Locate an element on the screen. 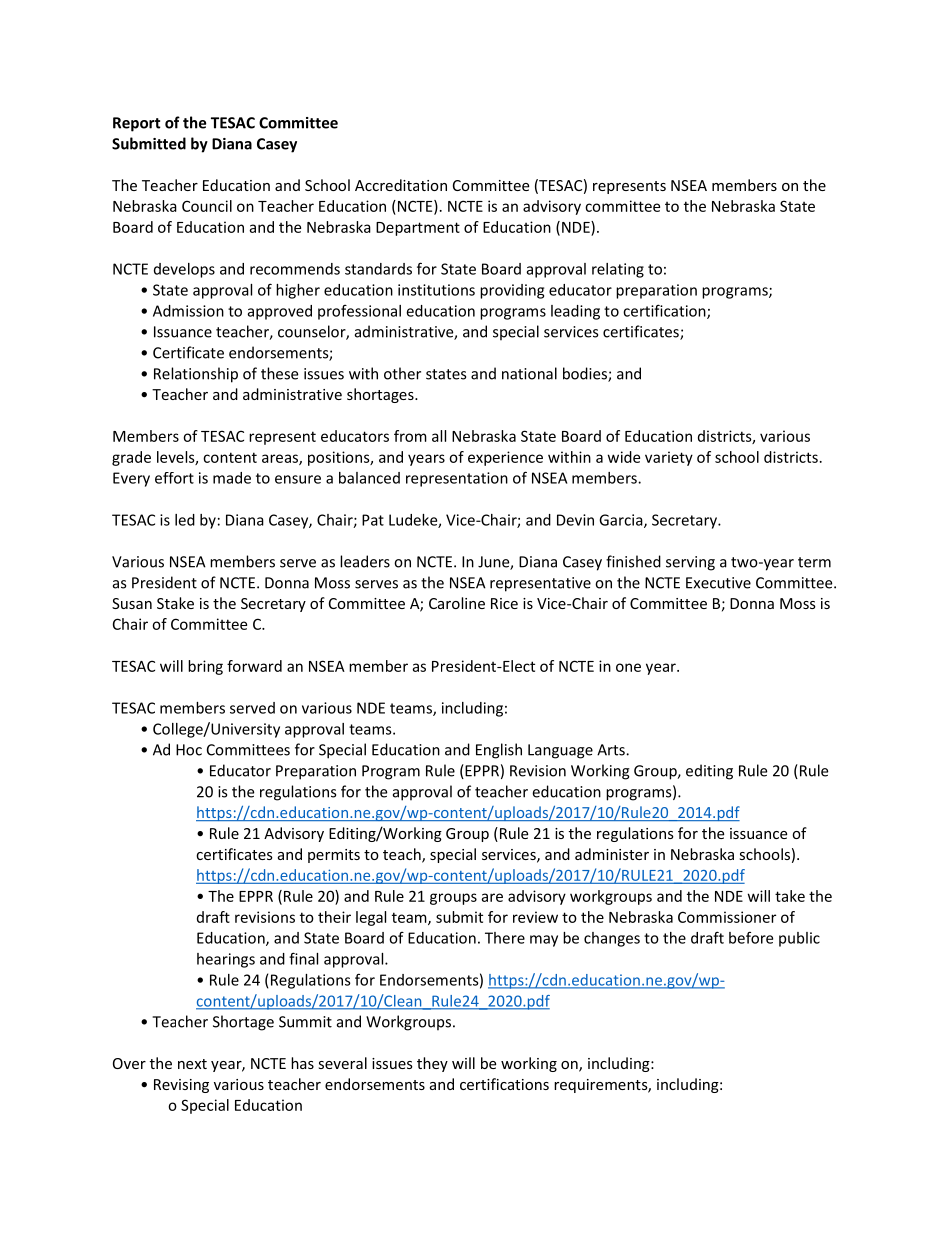 Image resolution: width=952 pixels, height=1233 pixels. Caroline is located at coordinates (457, 603).
